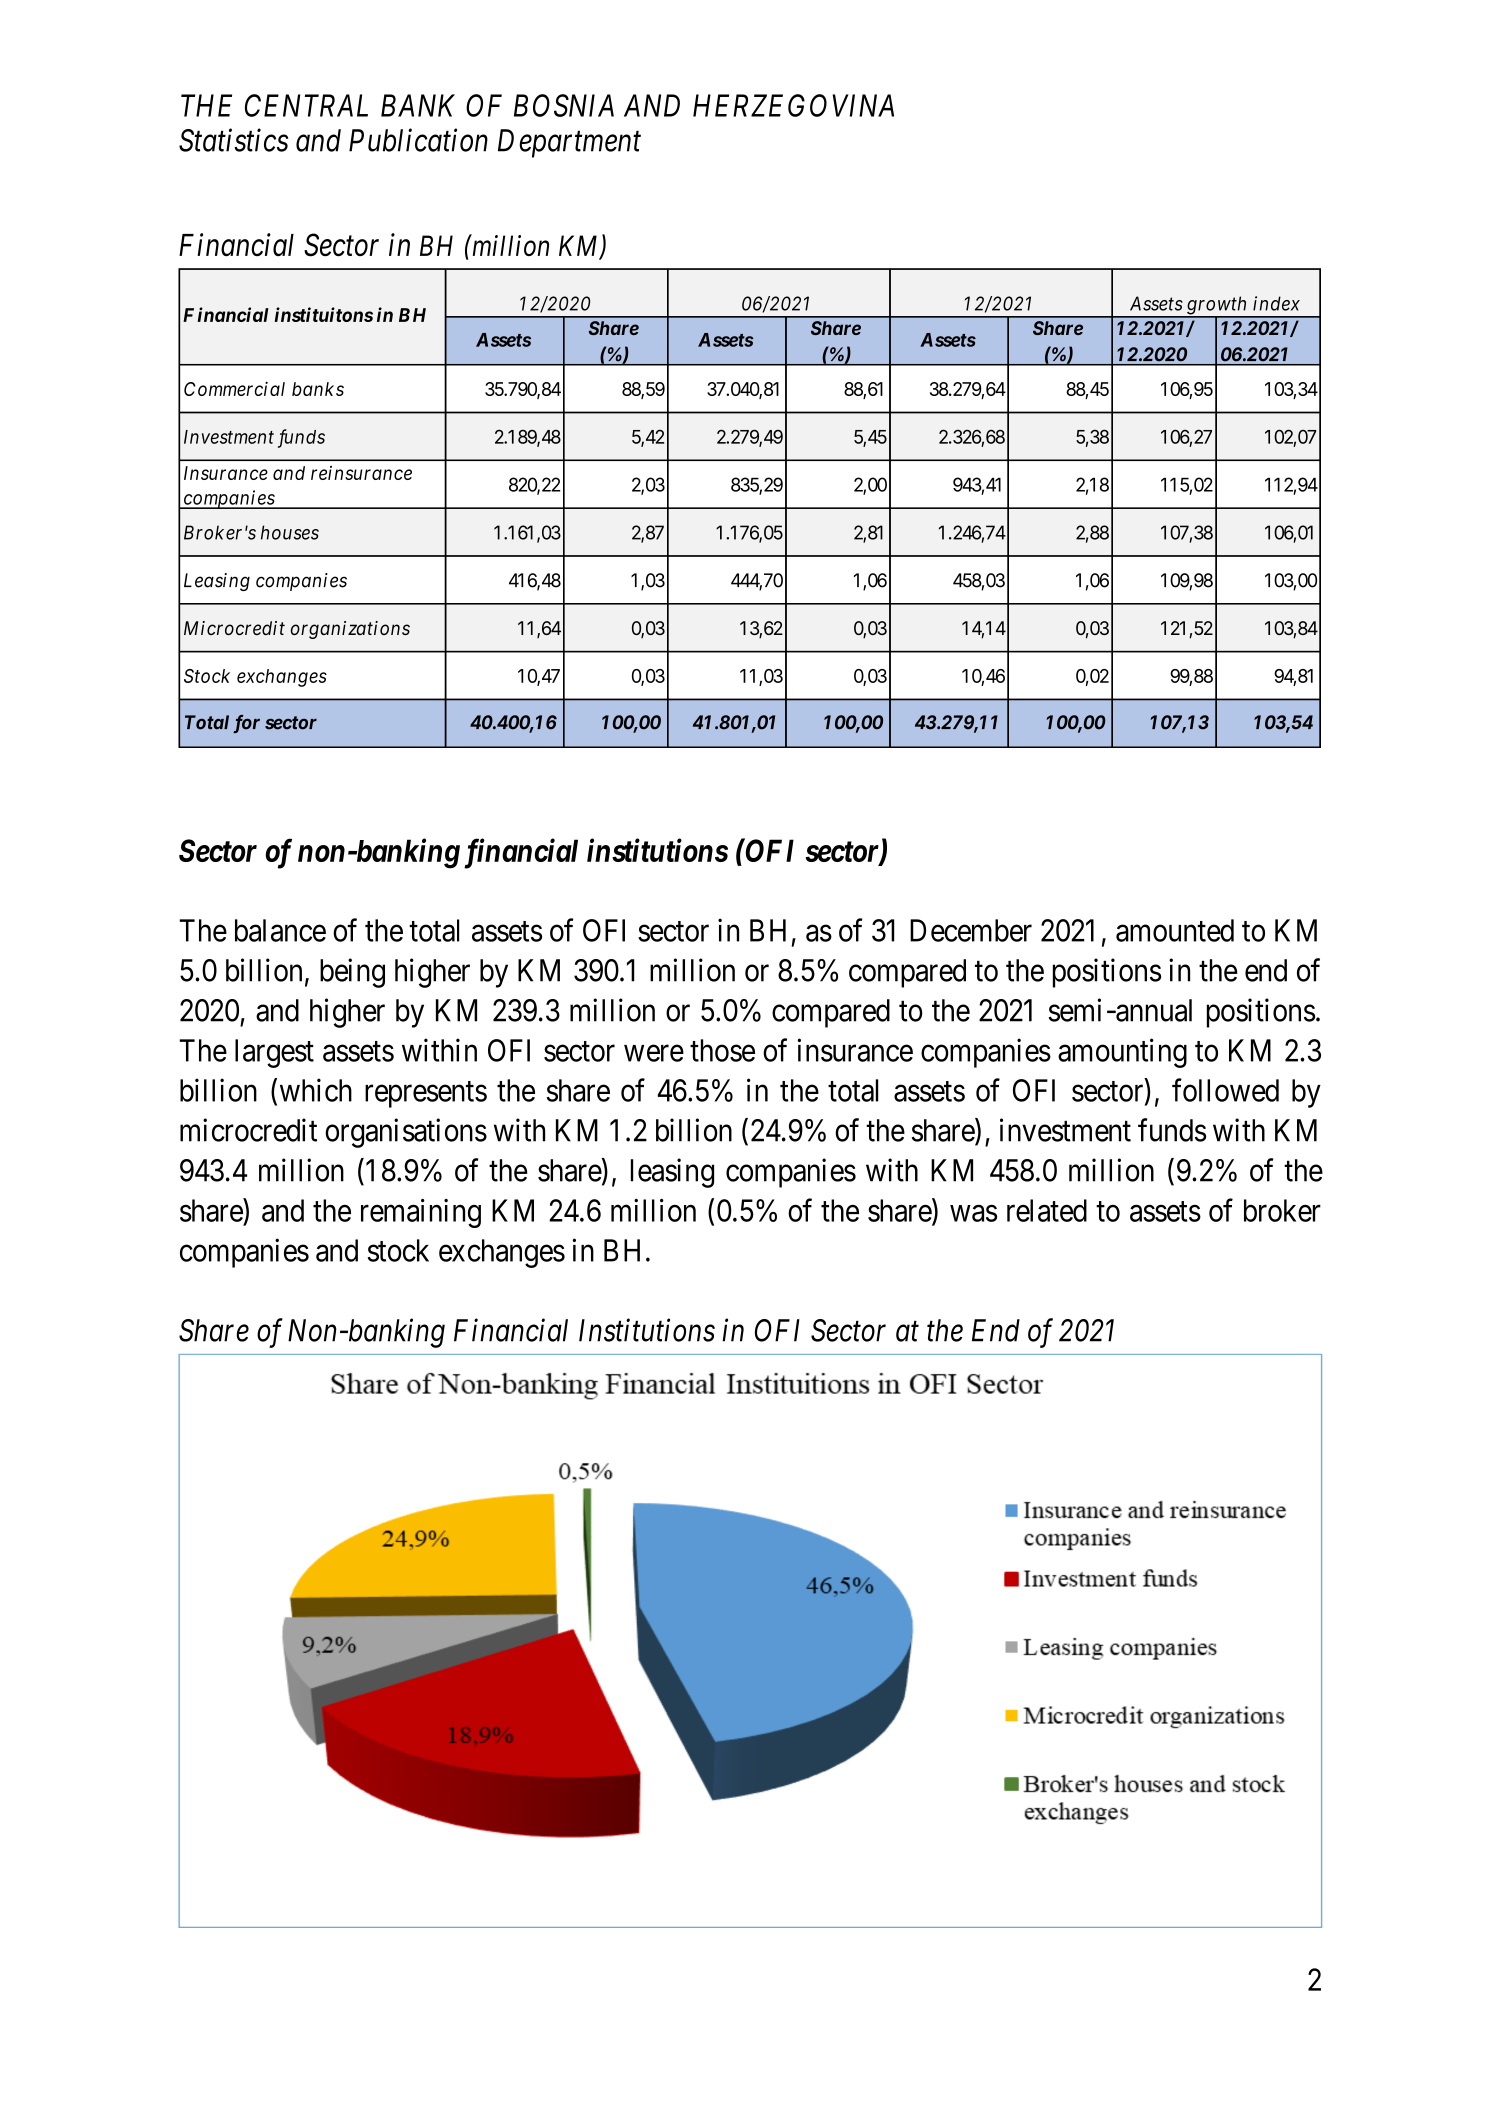 The image size is (1500, 2122). Describe the element at coordinates (421, 1213) in the screenshot. I see `remaining` at that location.
